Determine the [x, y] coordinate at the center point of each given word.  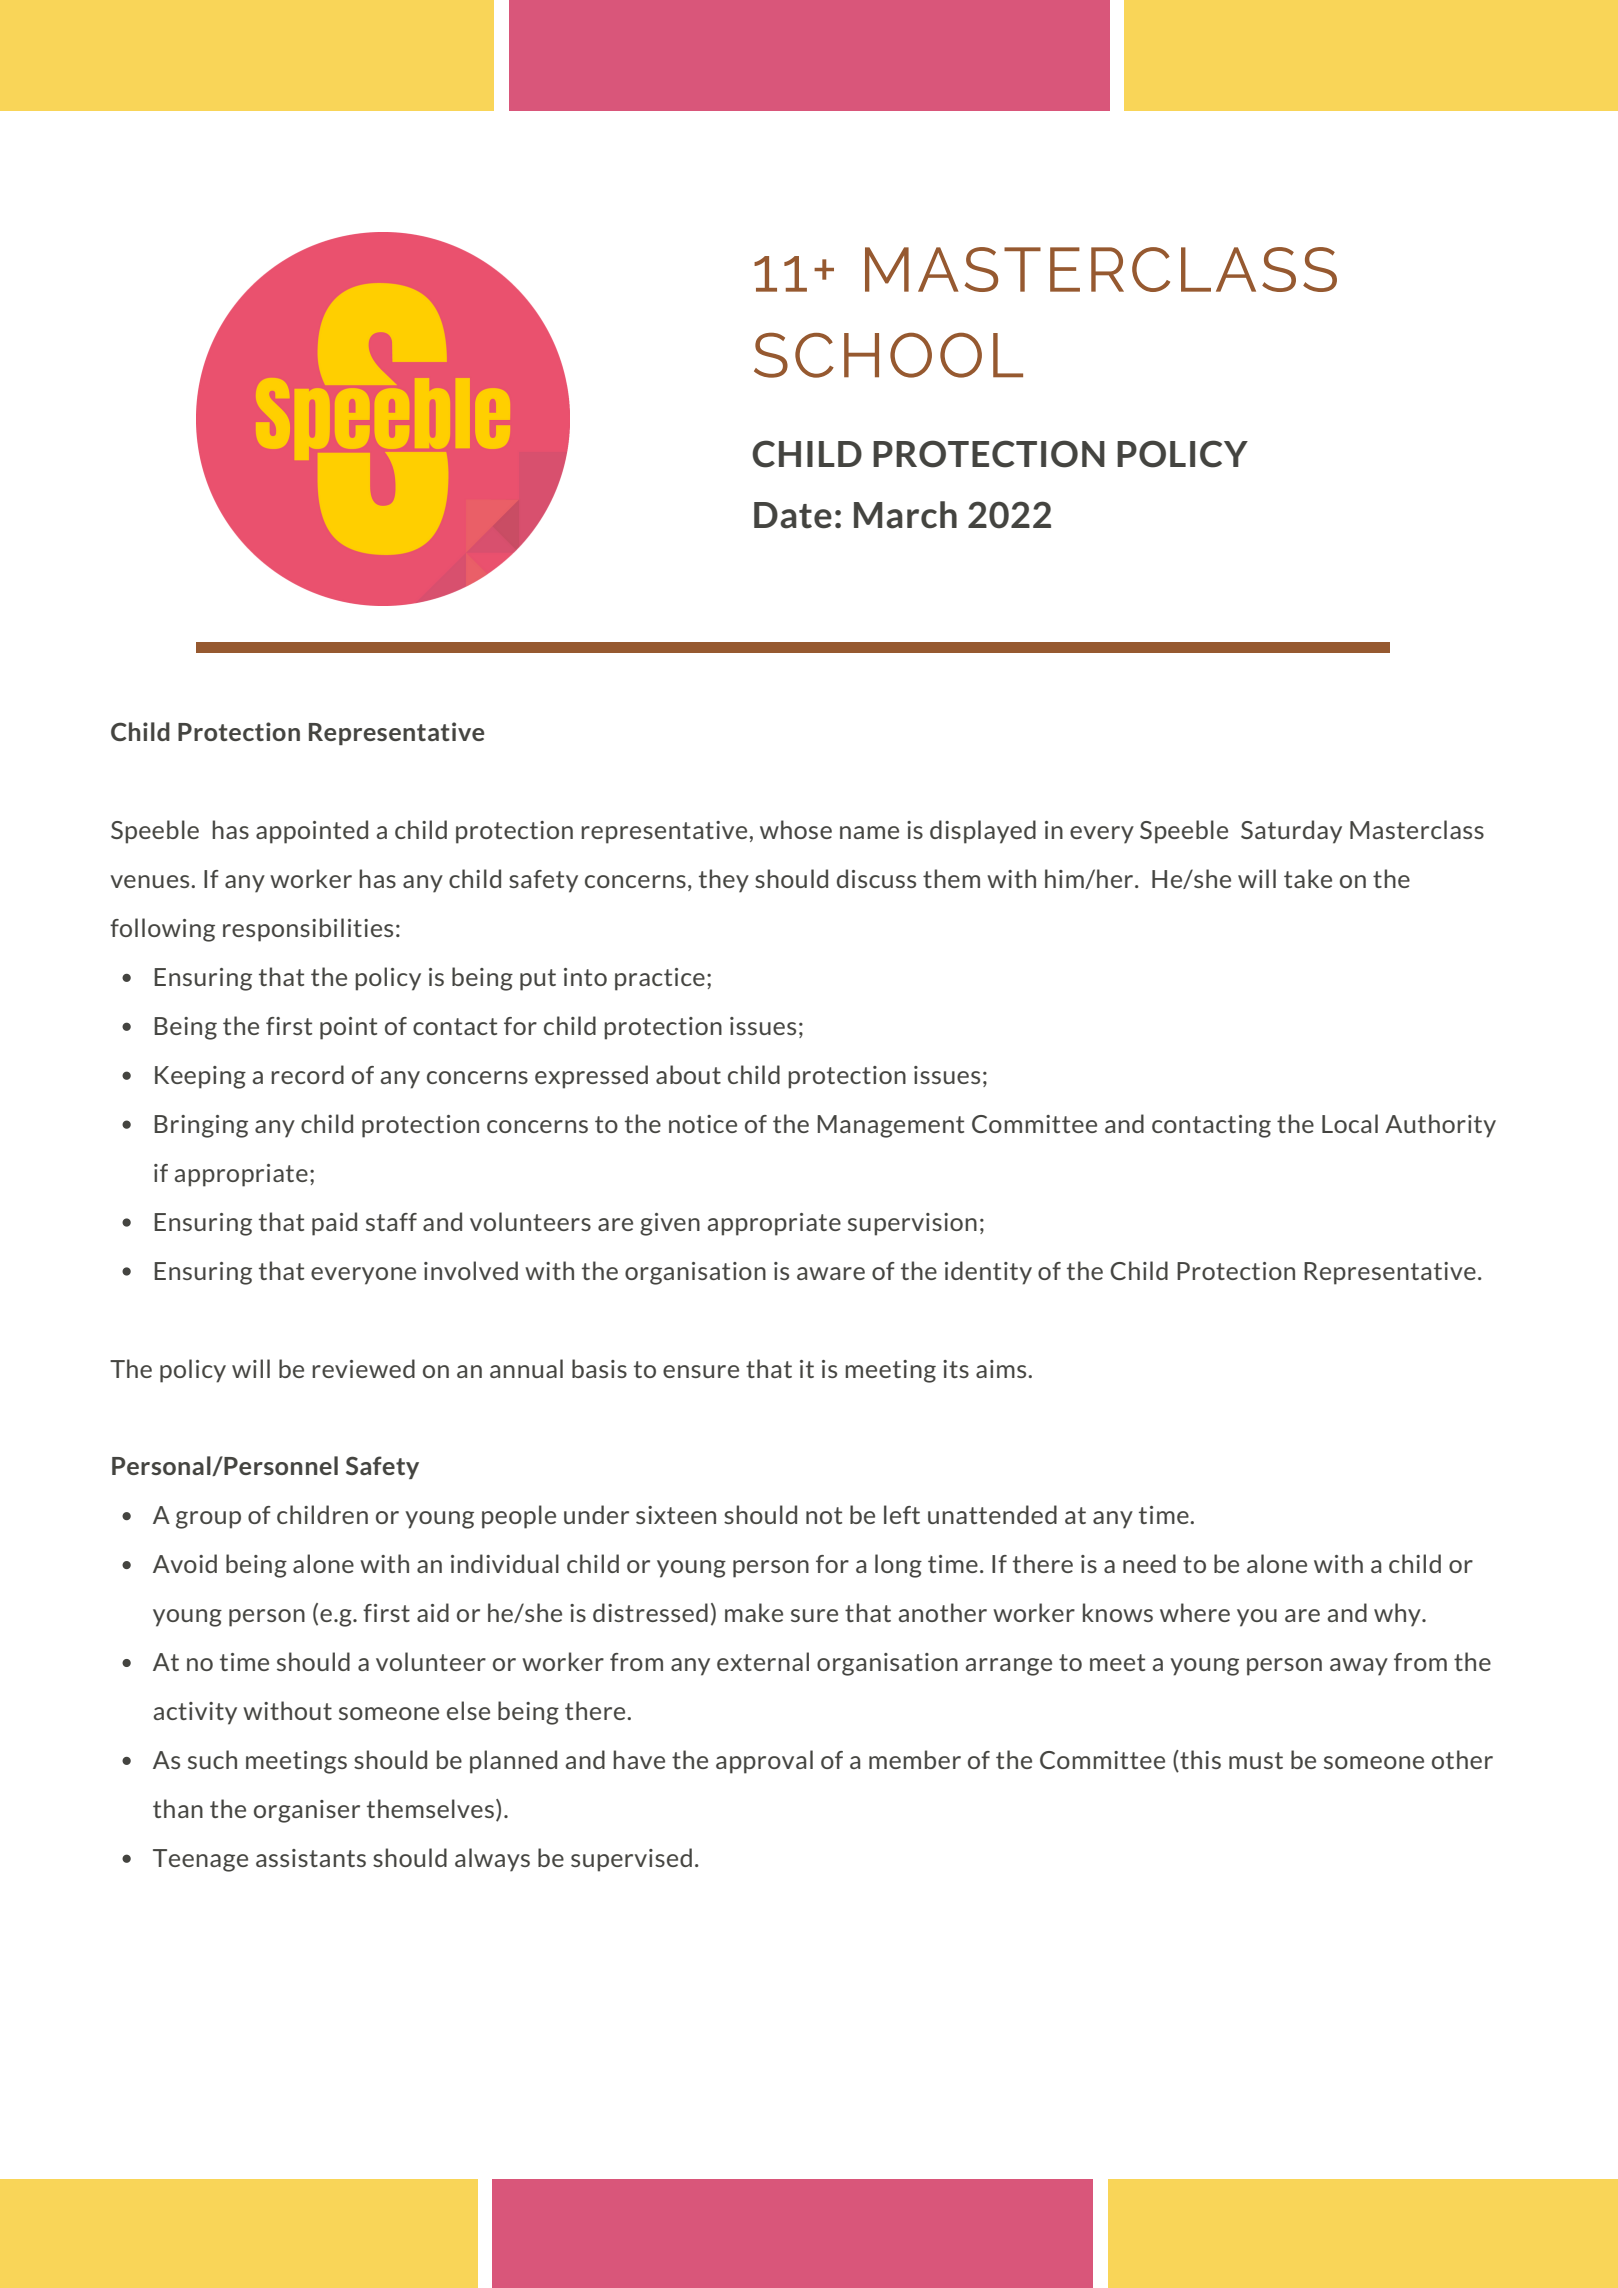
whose [796, 829]
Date [793, 515]
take [1308, 878]
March [905, 515]
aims [1002, 1369]
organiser [307, 1811]
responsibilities [308, 930]
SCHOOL [888, 355]
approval [764, 1762]
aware [831, 1273]
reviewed [363, 1368]
